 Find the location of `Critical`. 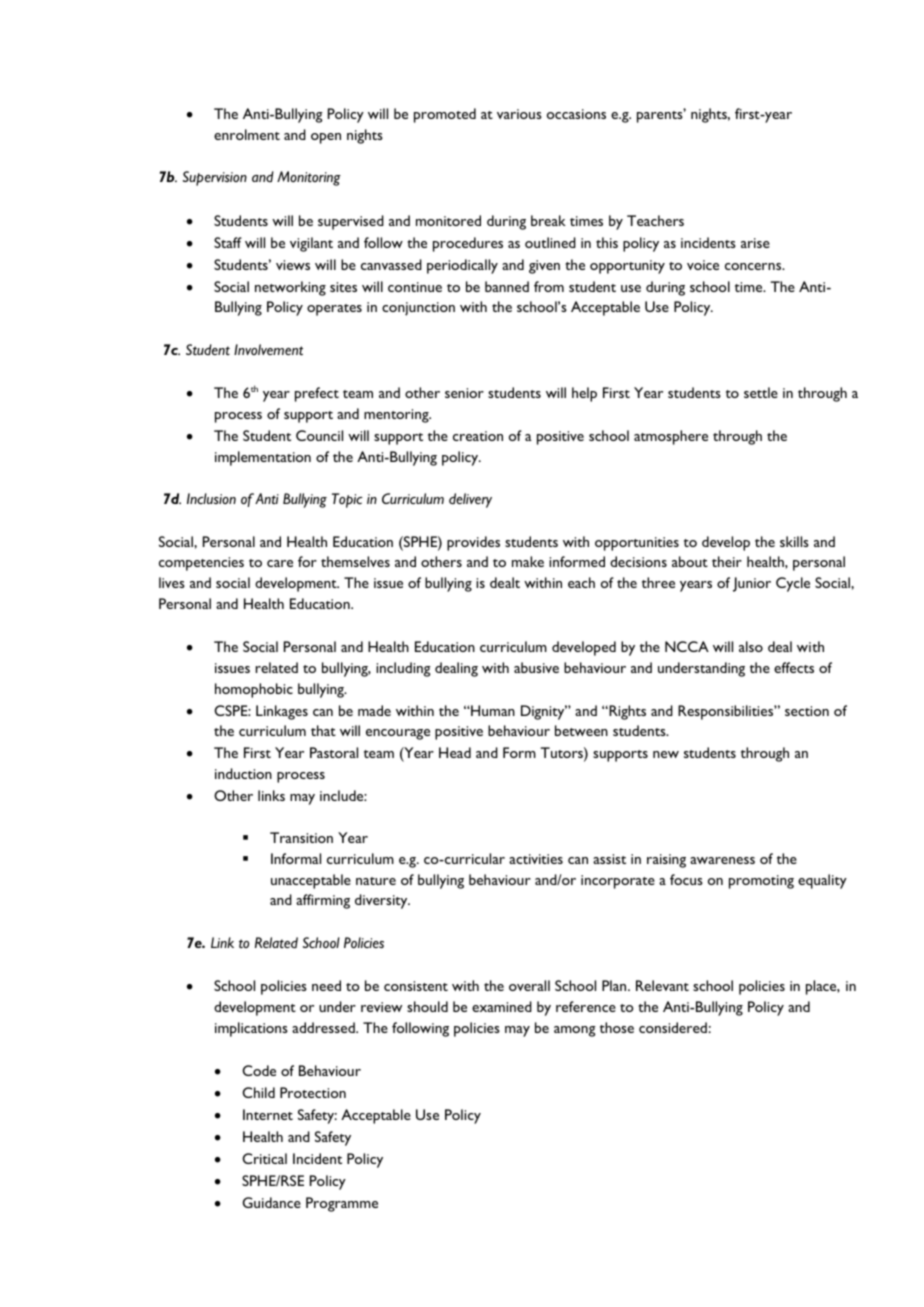

Critical is located at coordinates (264, 1158).
